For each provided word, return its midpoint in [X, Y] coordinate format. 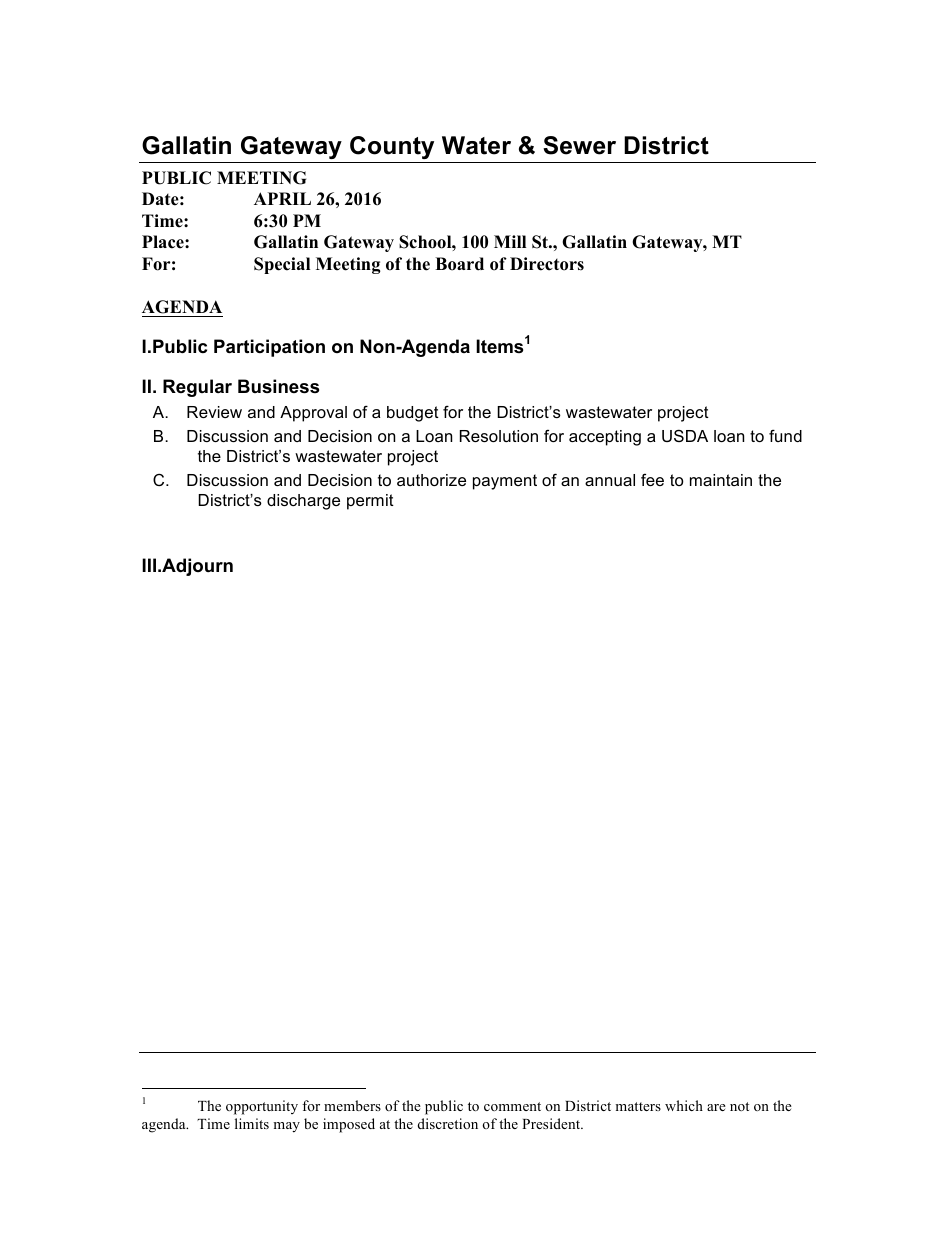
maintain [721, 480]
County [392, 147]
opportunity [262, 1107]
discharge [303, 502]
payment [505, 482]
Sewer [579, 145]
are [716, 1107]
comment [512, 1106]
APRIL [282, 198]
